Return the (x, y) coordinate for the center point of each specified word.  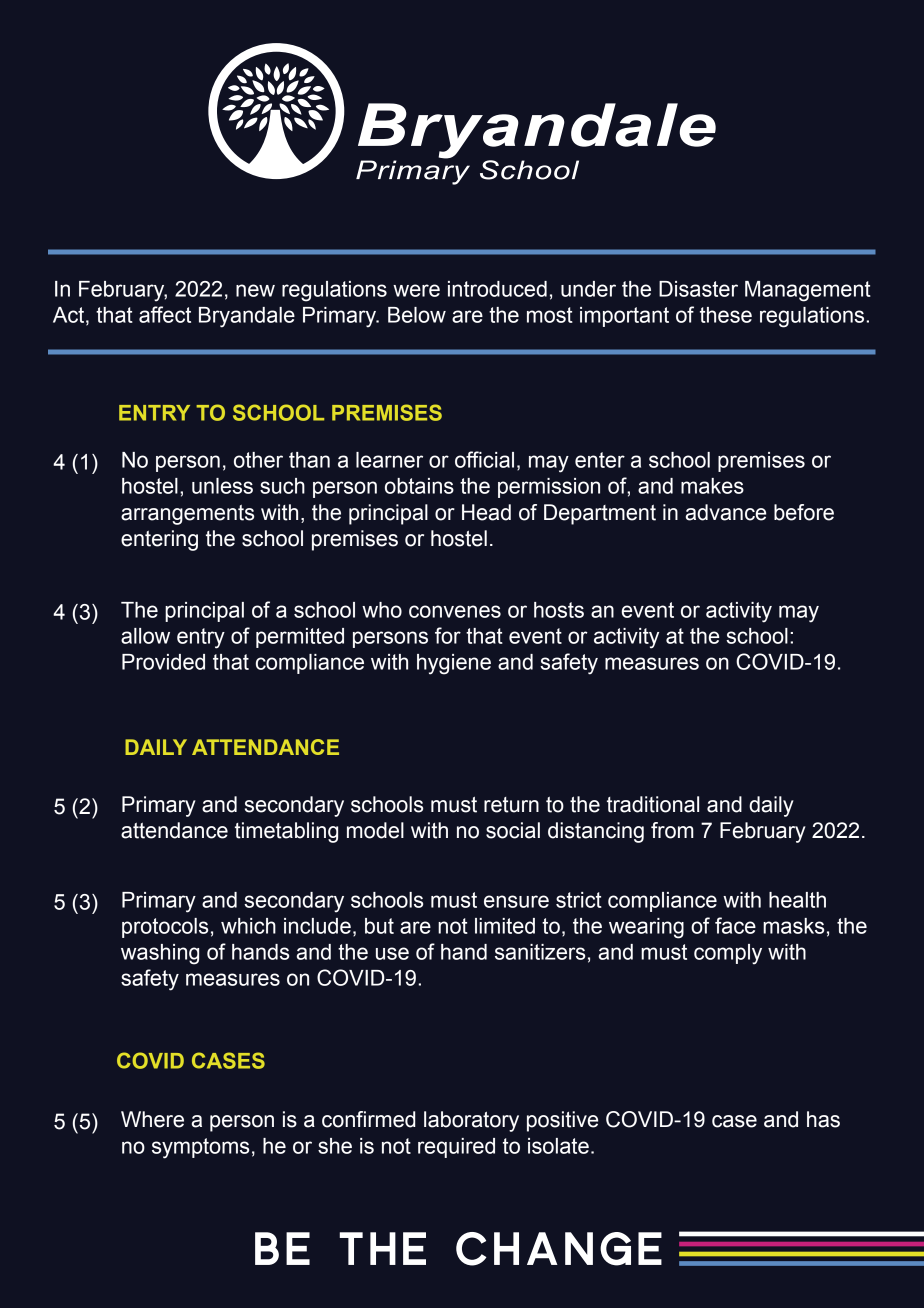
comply (728, 954)
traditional (653, 804)
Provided (163, 662)
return (511, 805)
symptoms (200, 1148)
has (823, 1119)
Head (486, 512)
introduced (497, 289)
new (255, 290)
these (726, 315)
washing (160, 954)
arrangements (187, 515)
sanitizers (540, 952)
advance (726, 512)
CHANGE (559, 1249)
